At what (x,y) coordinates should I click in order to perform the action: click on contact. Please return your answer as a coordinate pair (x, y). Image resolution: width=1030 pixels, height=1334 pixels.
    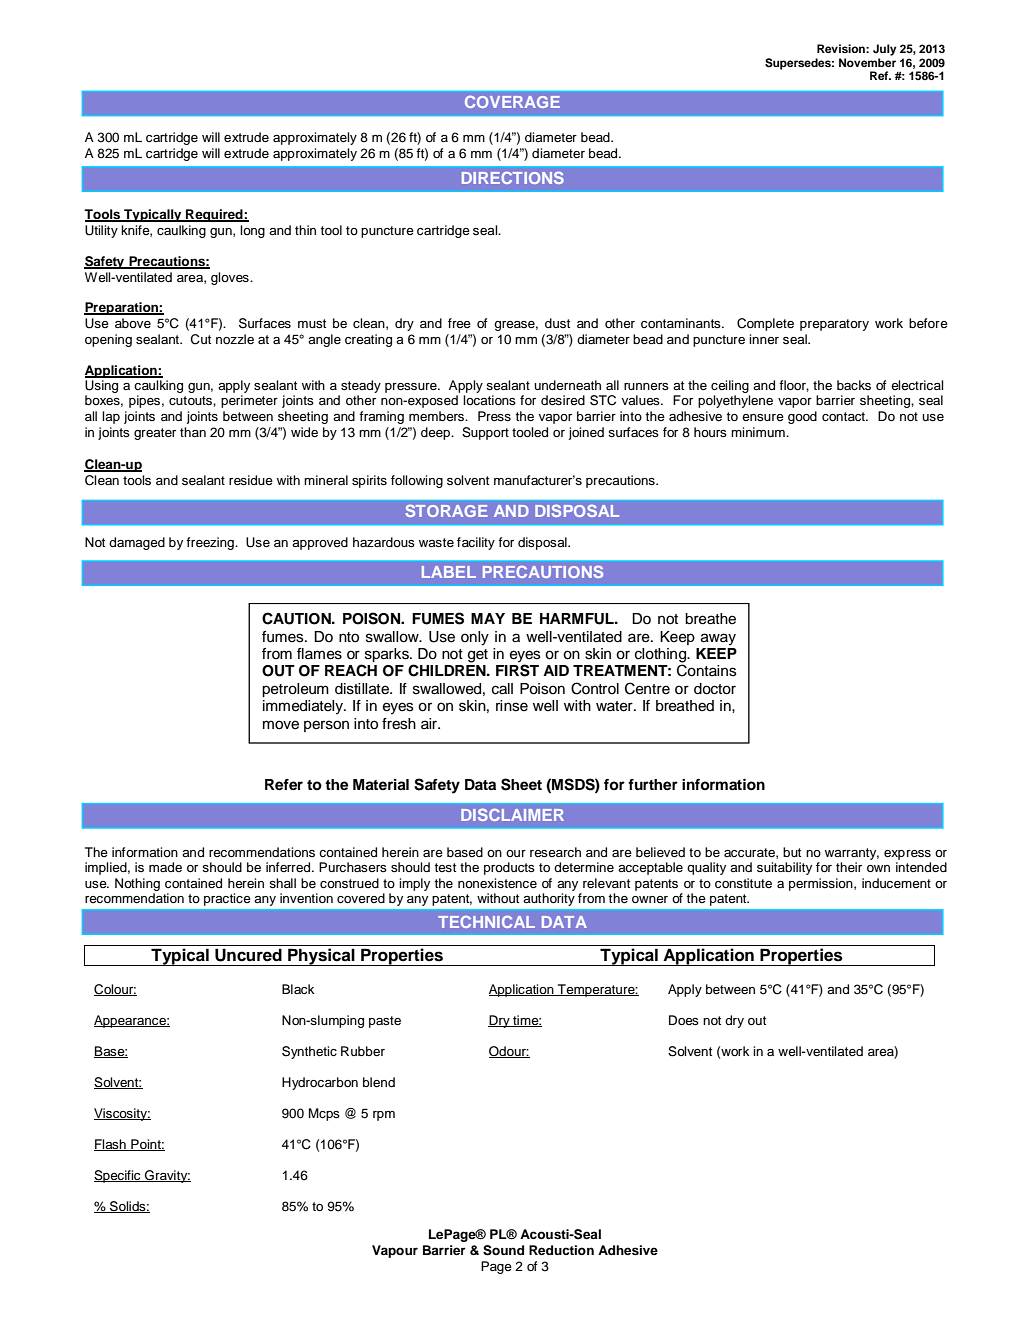
    Looking at the image, I should click on (845, 417).
